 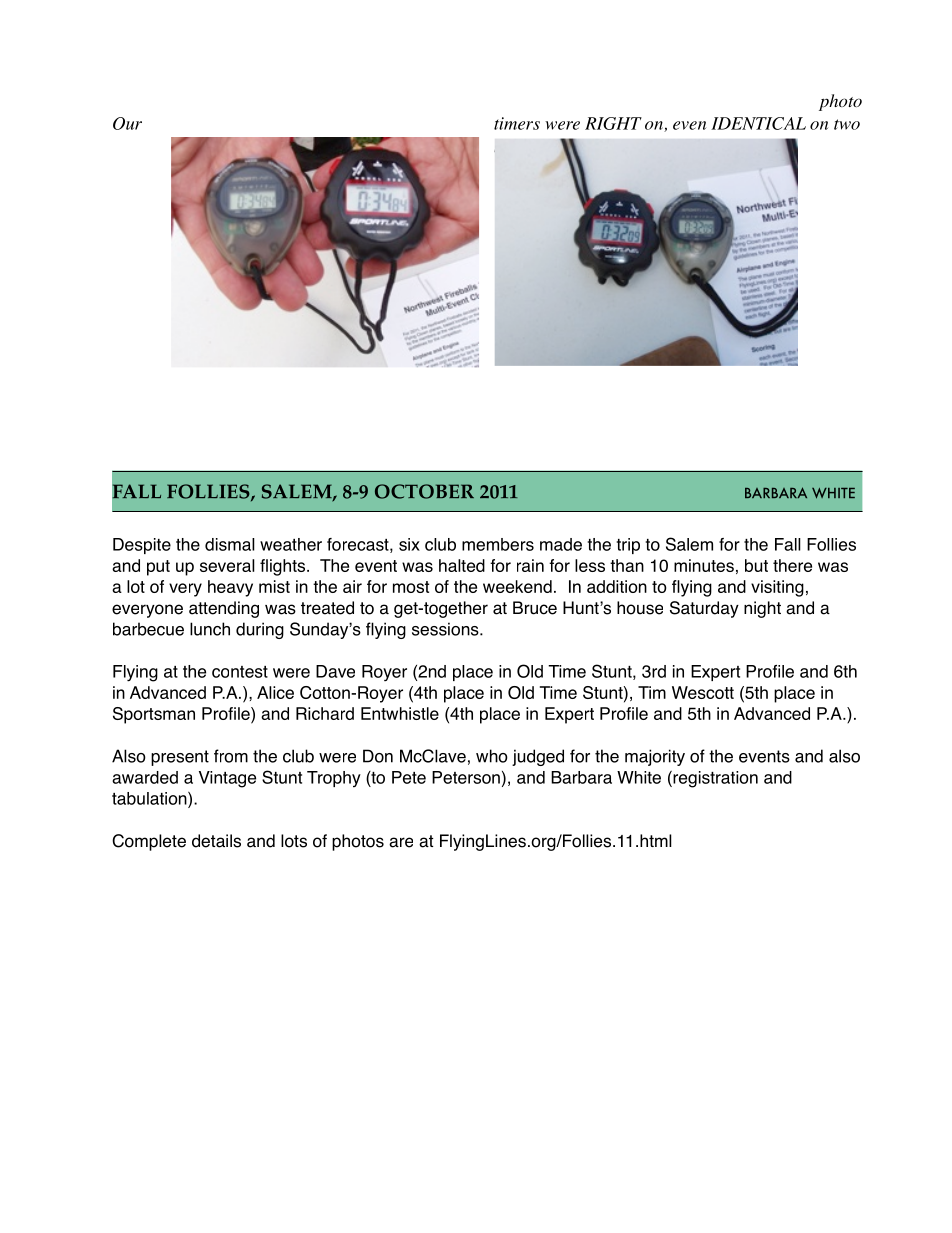 I want to click on but, so click(x=756, y=565).
